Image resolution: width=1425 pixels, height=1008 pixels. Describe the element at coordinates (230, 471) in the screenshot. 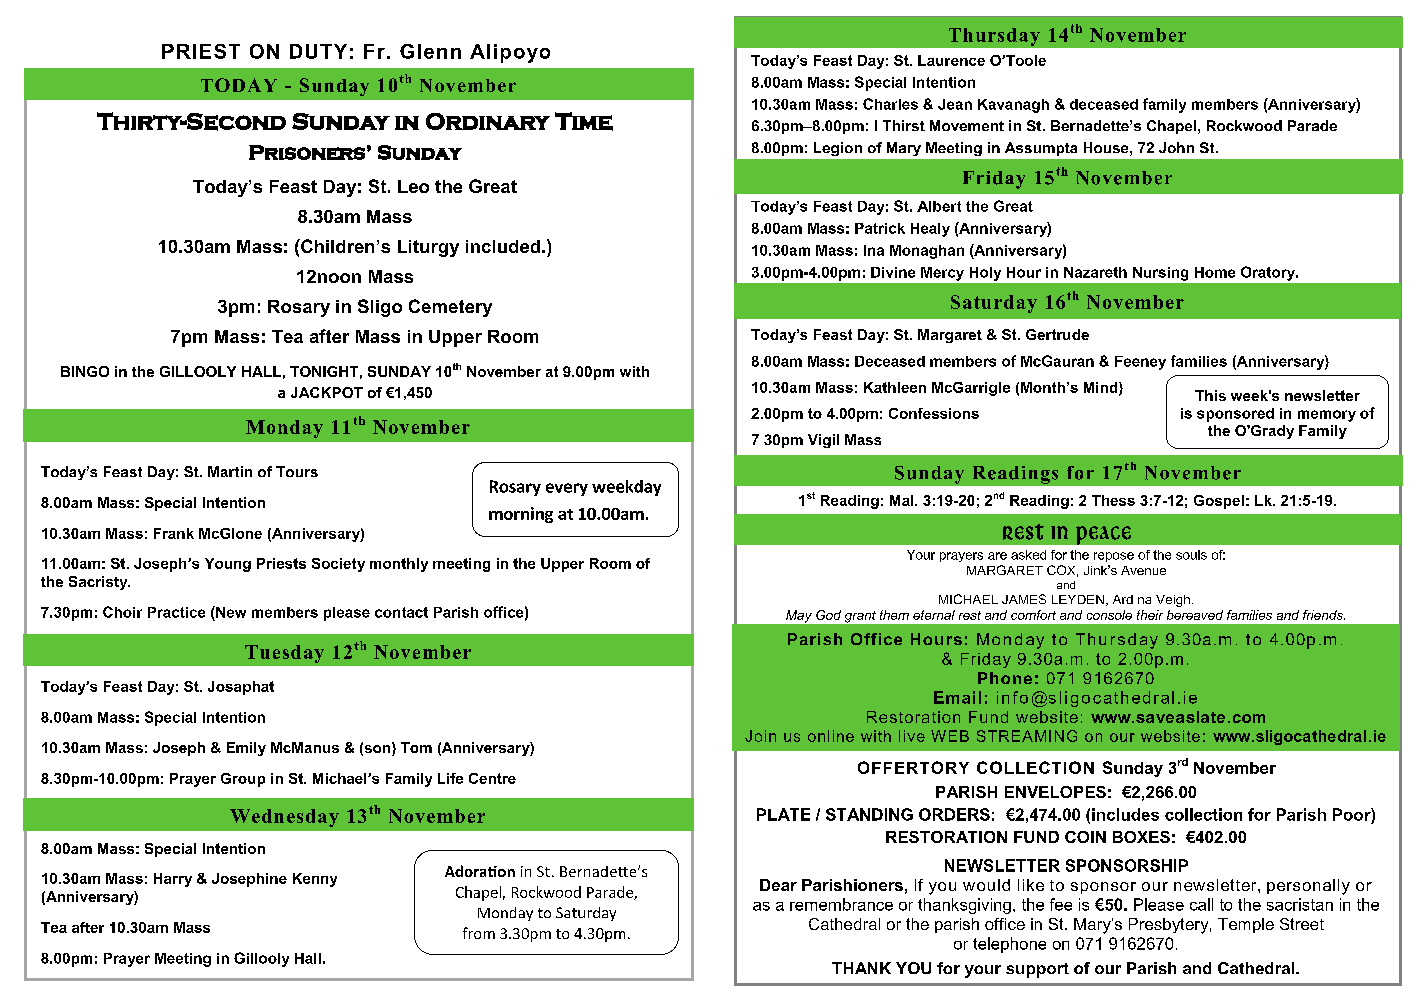

I see `Martin` at that location.
